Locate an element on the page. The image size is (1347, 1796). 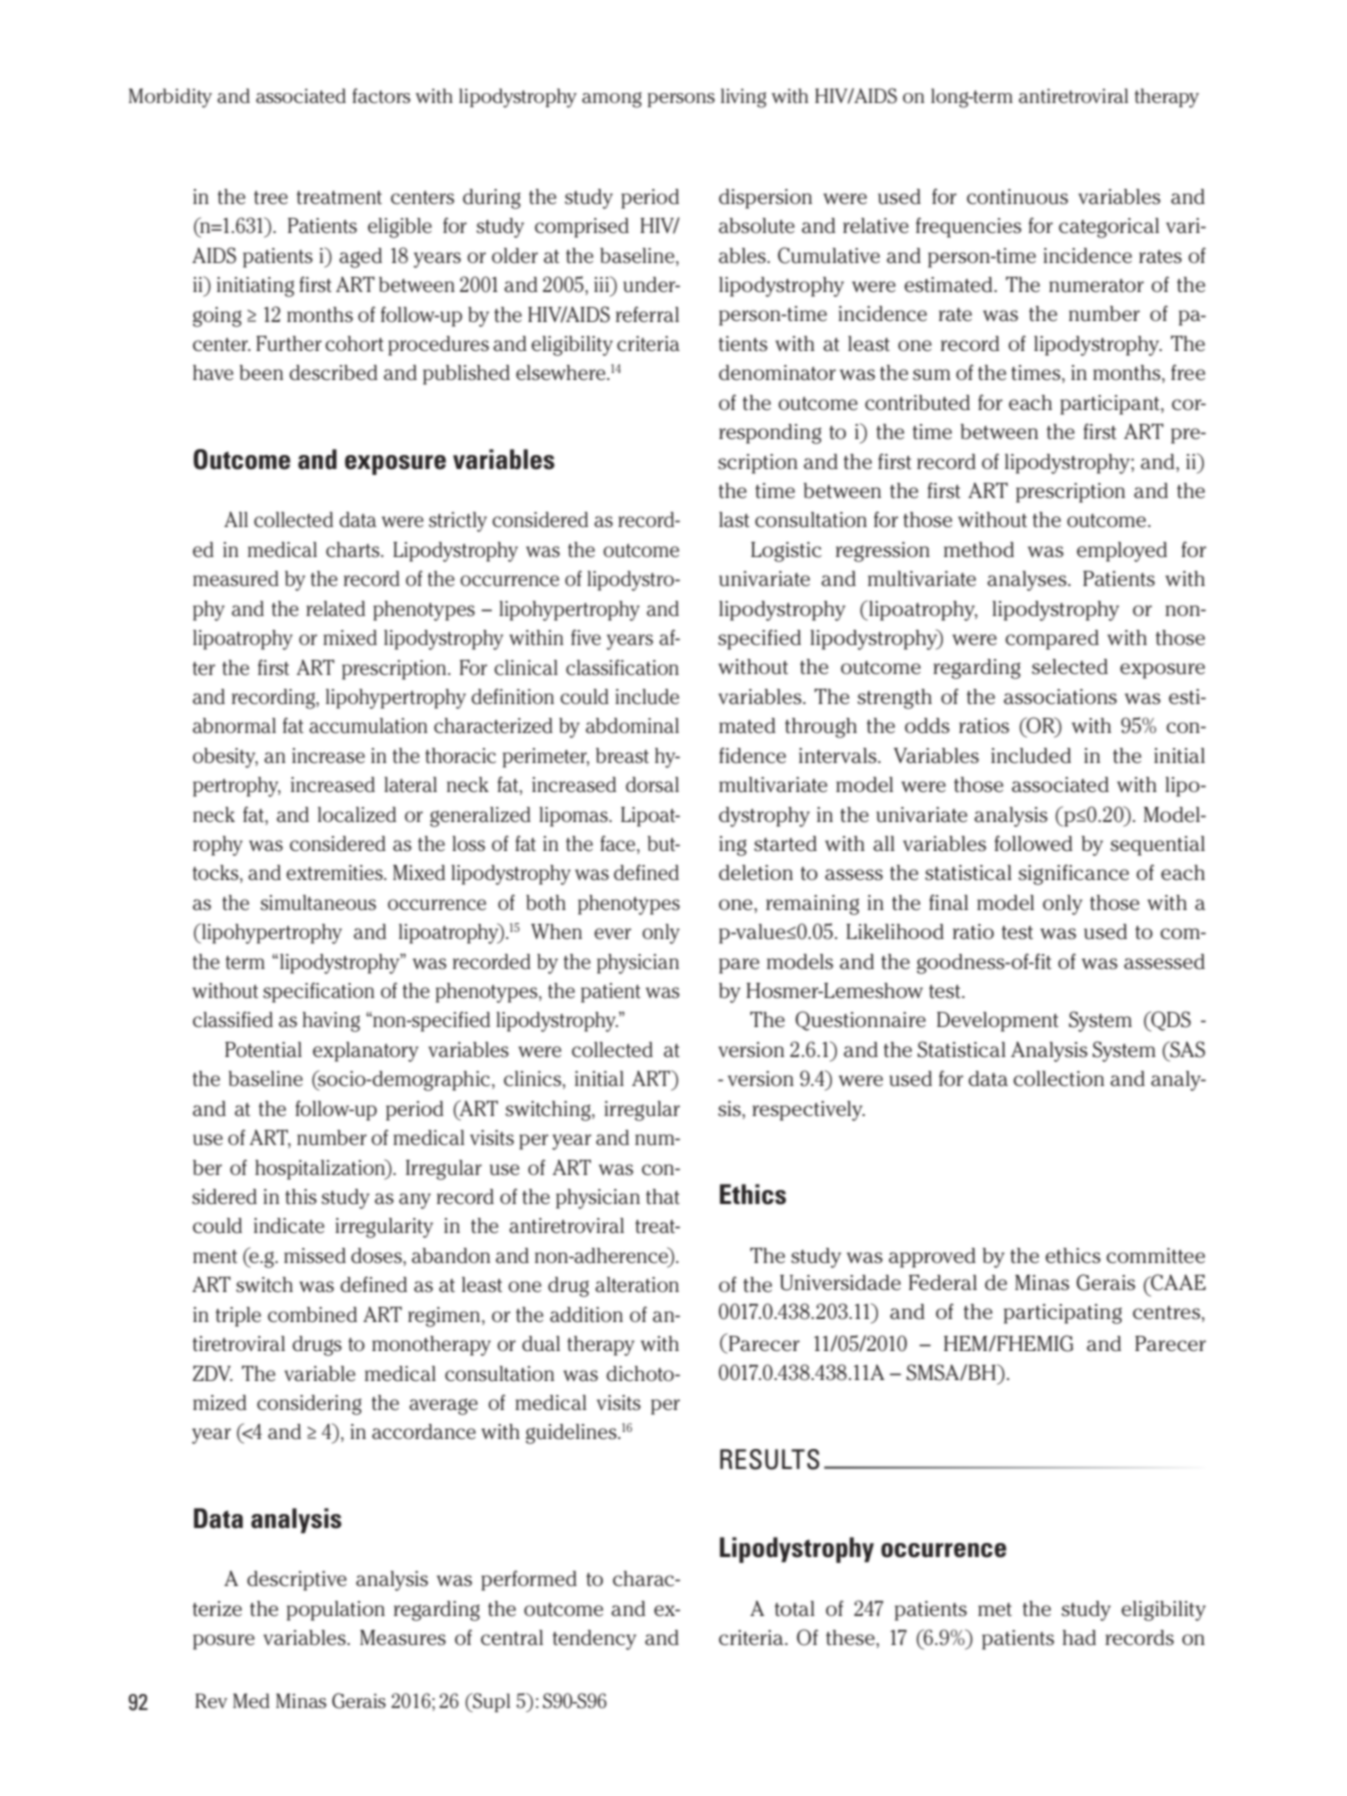
selected is located at coordinates (1070, 667).
